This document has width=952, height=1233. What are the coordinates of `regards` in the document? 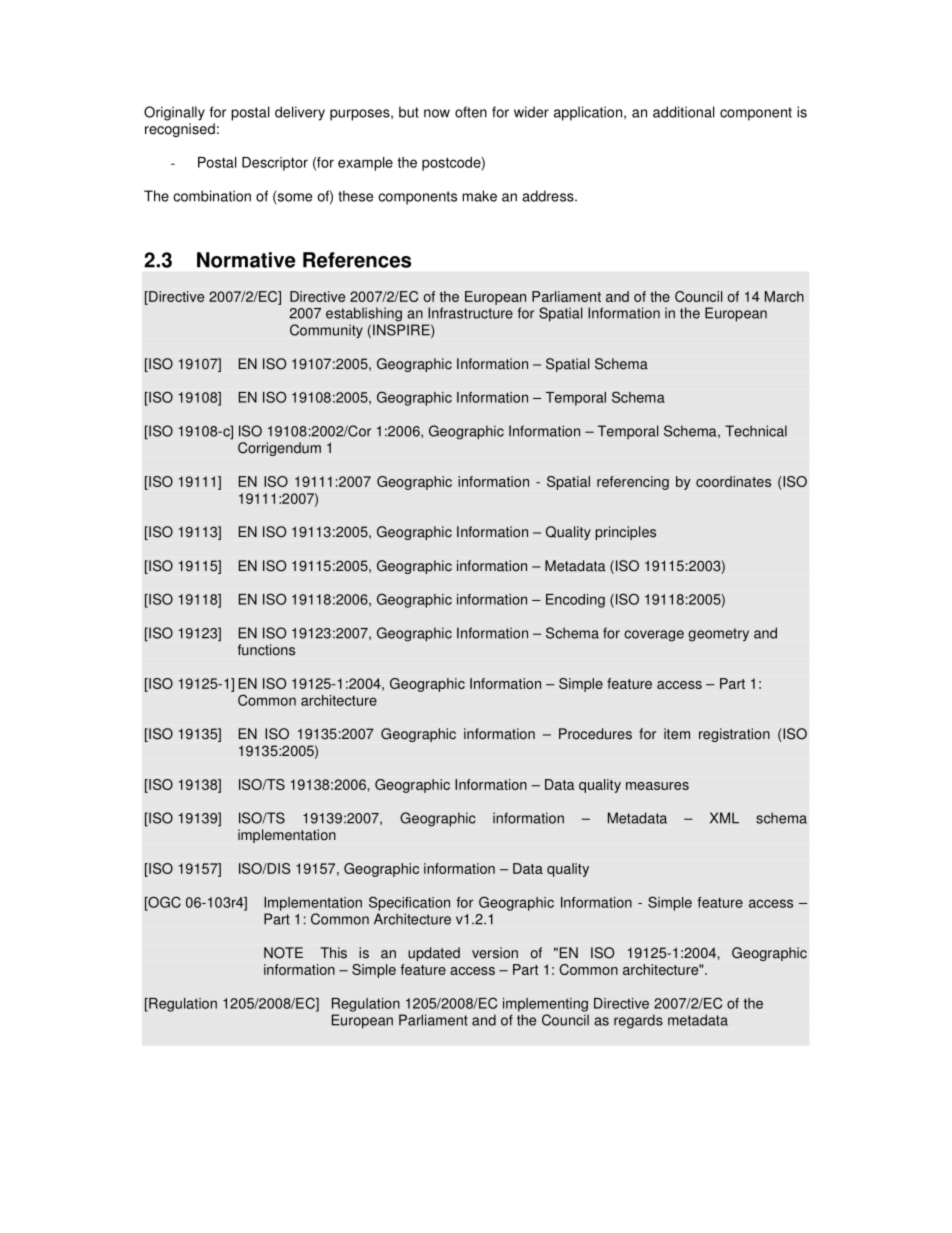 It's located at (638, 1021).
